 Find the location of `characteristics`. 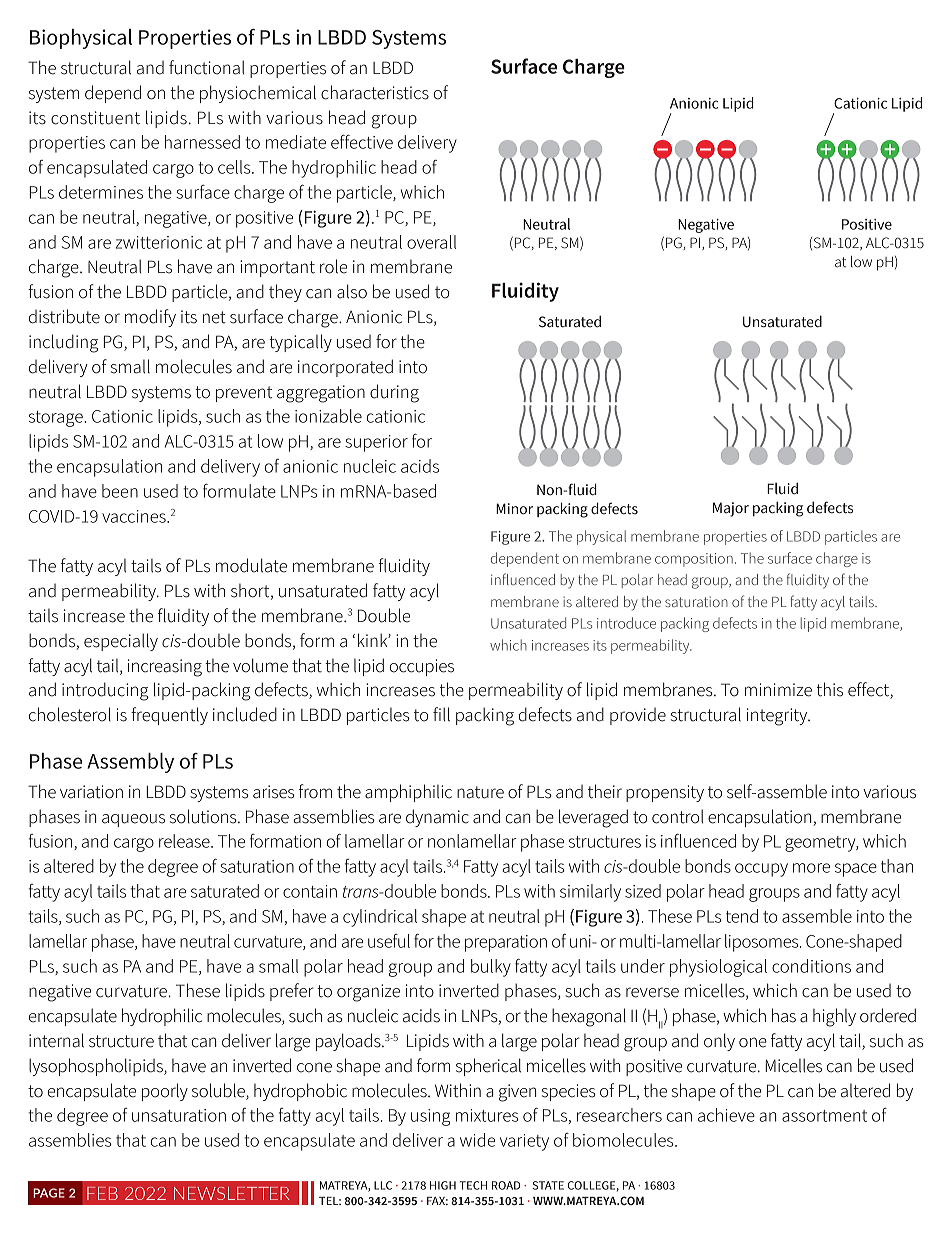

characteristics is located at coordinates (375, 92).
